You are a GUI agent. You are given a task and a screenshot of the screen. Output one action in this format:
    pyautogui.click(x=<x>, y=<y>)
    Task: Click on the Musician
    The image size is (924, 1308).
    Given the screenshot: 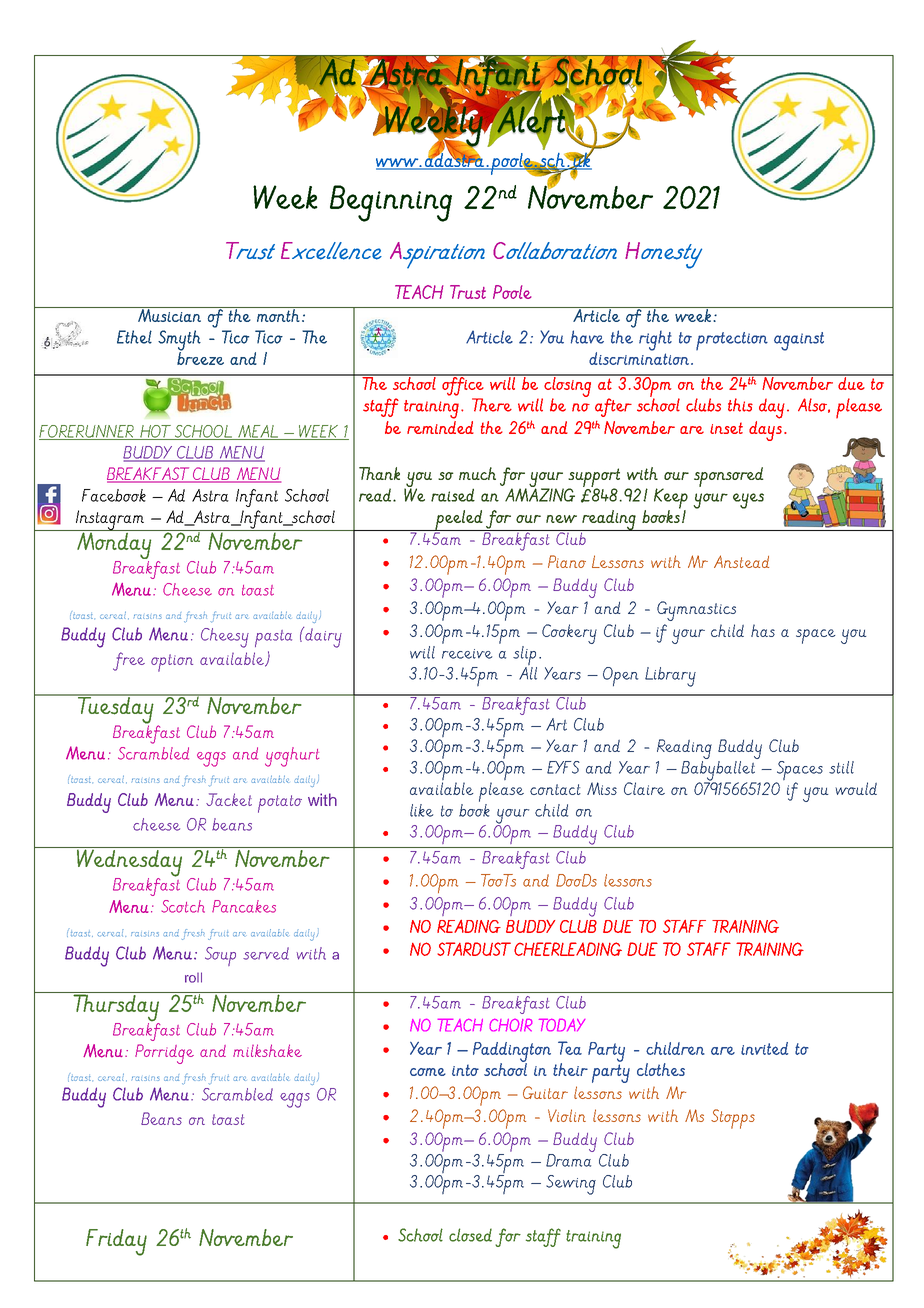 What is the action you would take?
    pyautogui.click(x=169, y=314)
